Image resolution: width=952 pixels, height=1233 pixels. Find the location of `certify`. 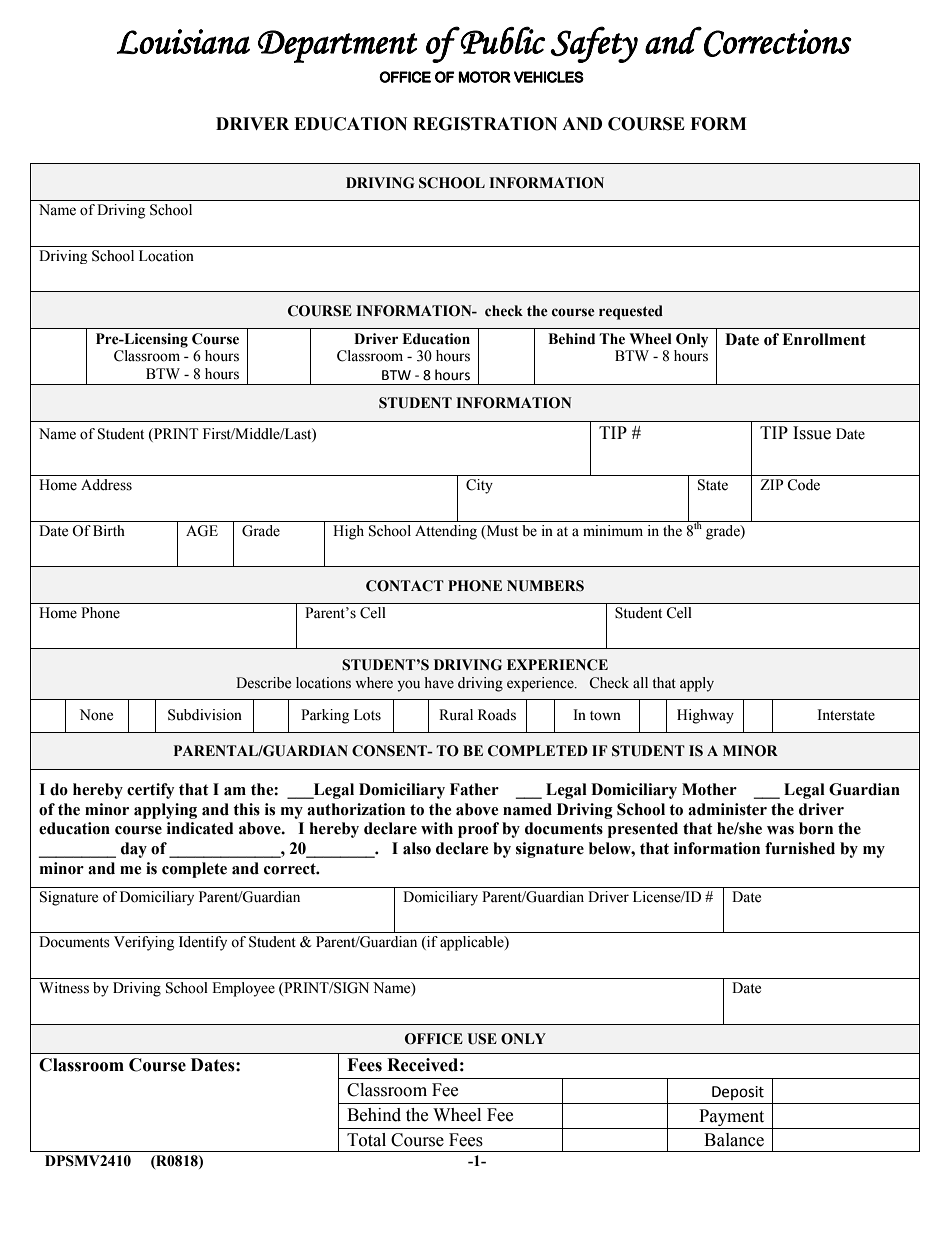

certify is located at coordinates (150, 791).
